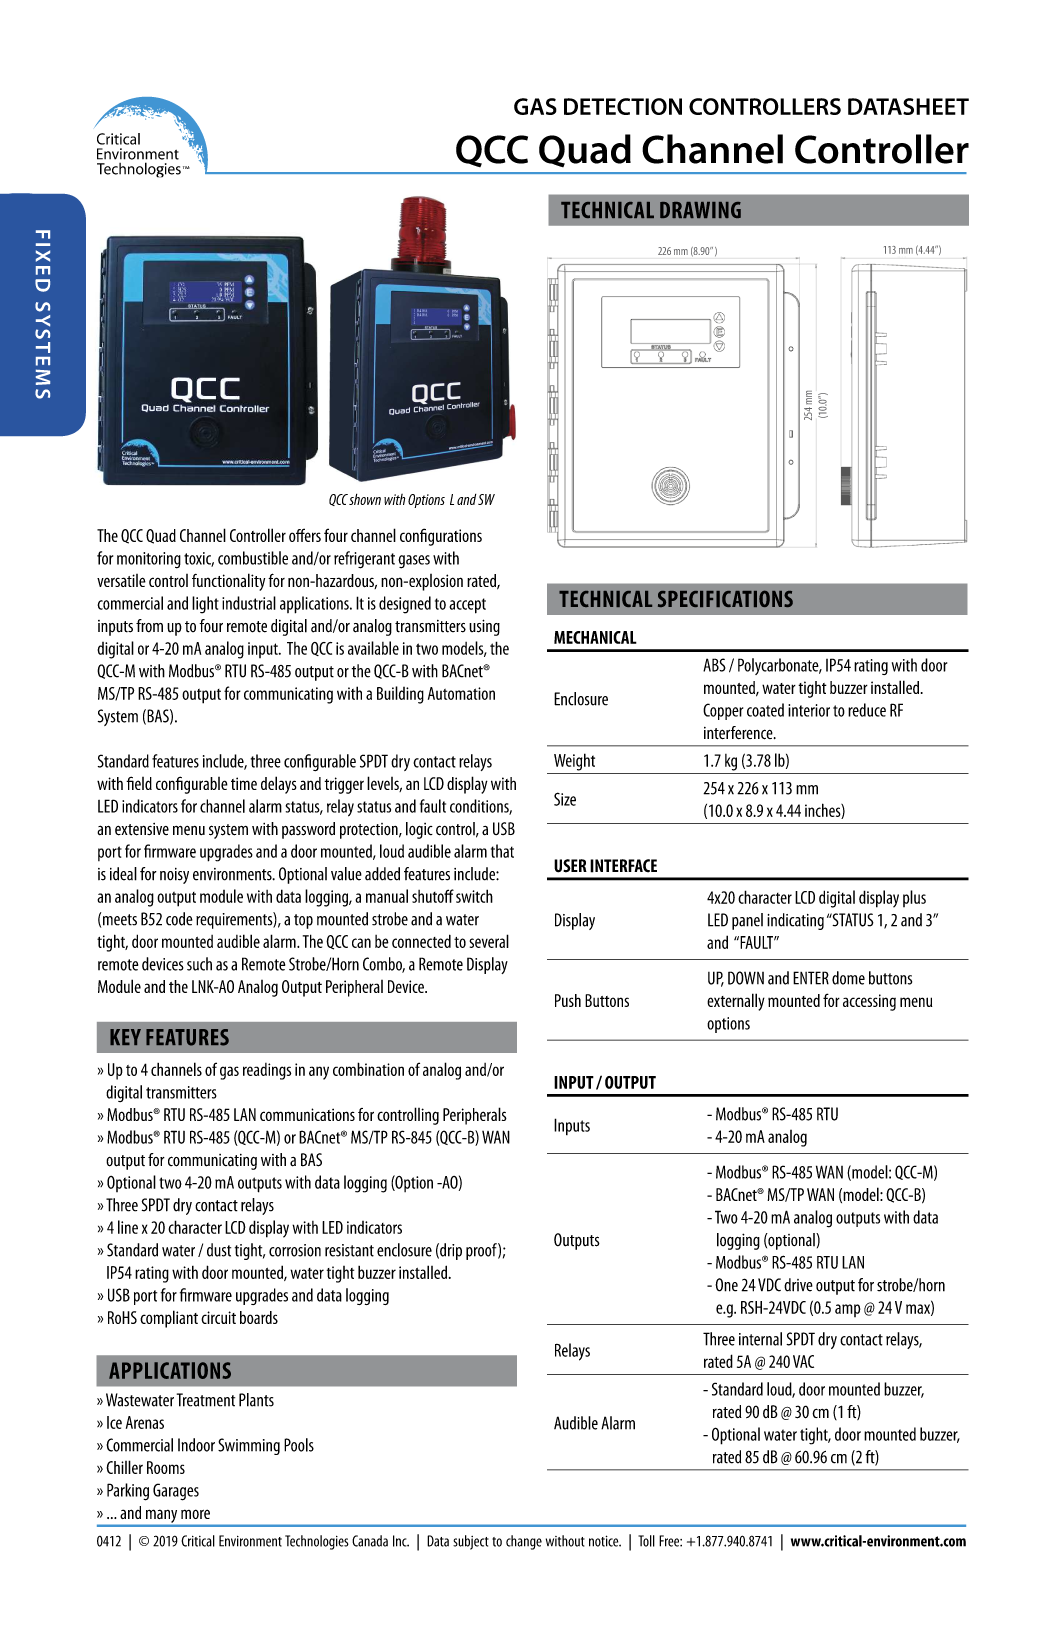 The height and width of the screenshot is (1643, 1063). Describe the element at coordinates (809, 710) in the screenshot. I see `interior` at that location.
